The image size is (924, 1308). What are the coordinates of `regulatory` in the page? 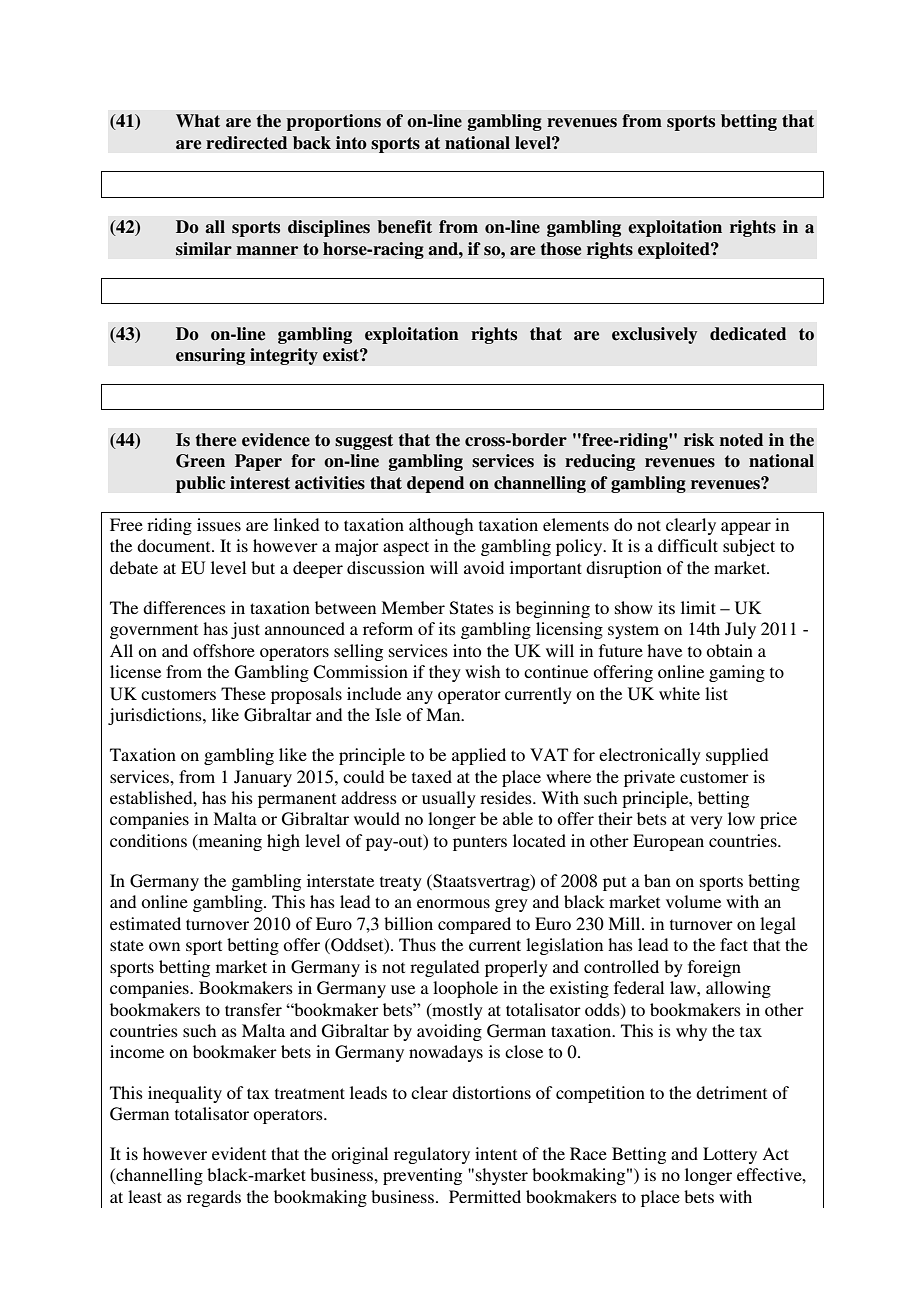 It's located at (432, 1155).
